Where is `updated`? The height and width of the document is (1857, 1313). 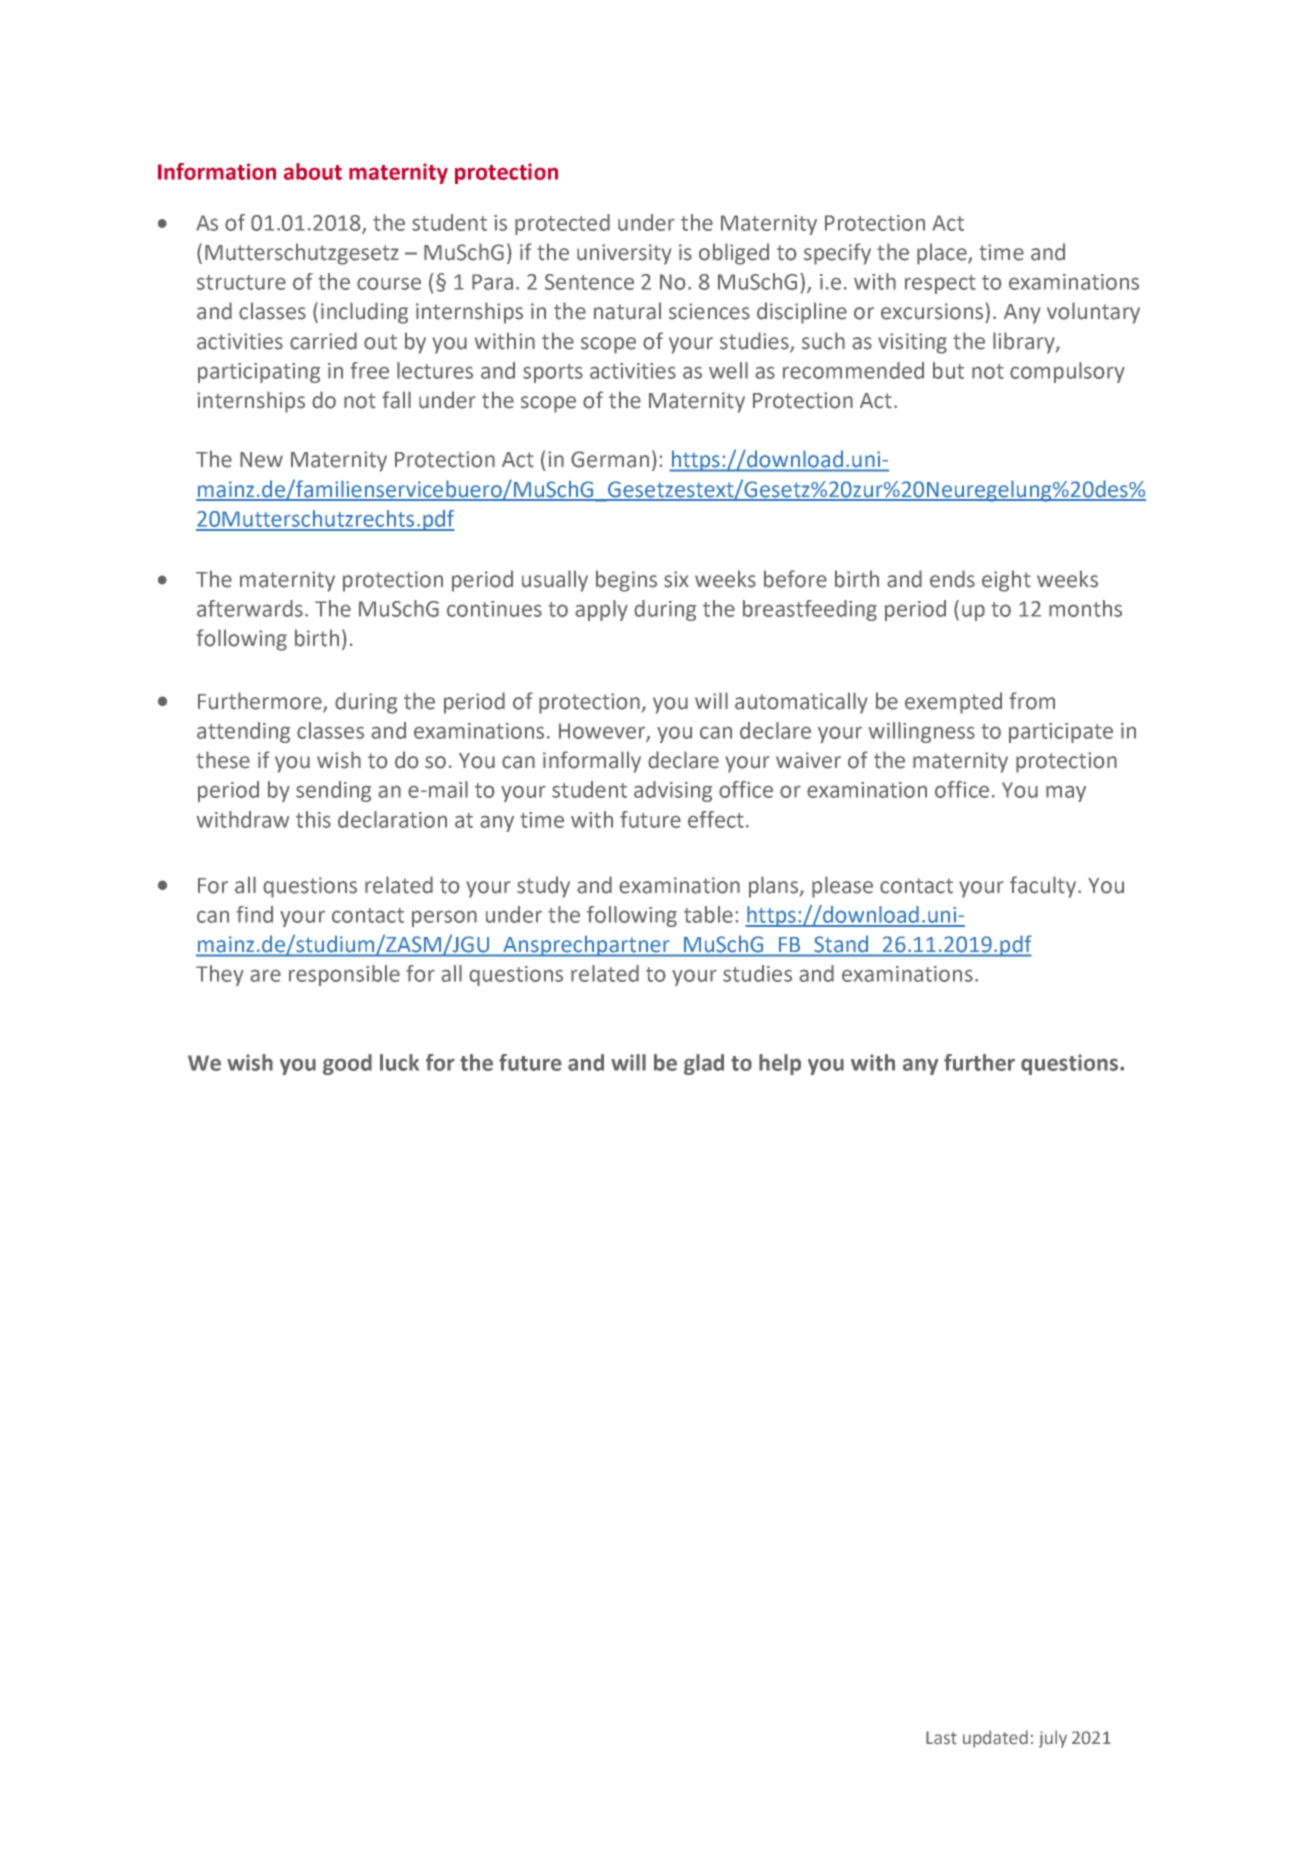 updated is located at coordinates (995, 1739).
